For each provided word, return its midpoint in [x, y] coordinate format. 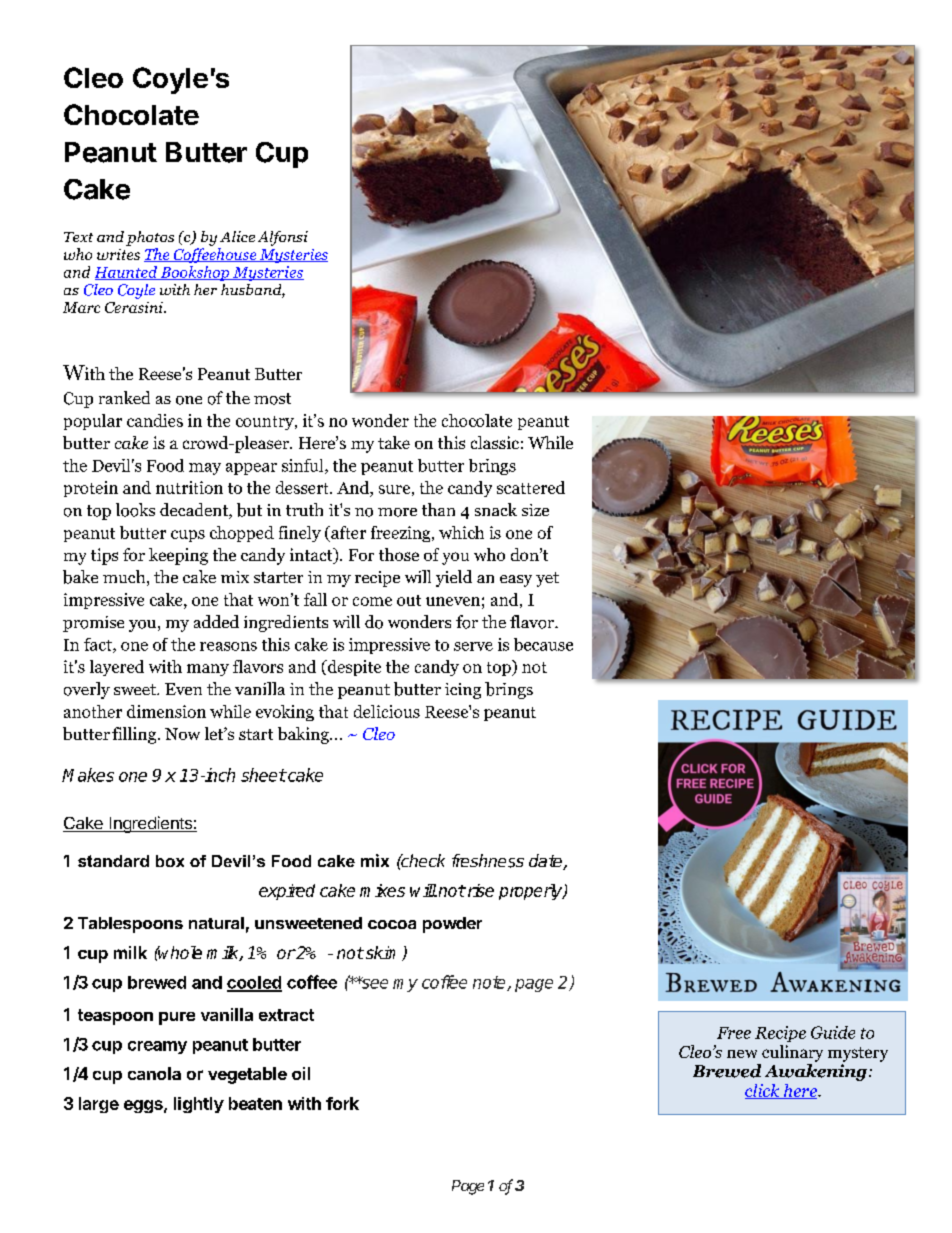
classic [495, 442]
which [461, 532]
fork [342, 1103]
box [170, 861]
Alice [237, 236]
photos [150, 238]
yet [547, 579]
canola [154, 1073]
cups [188, 536]
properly [532, 892]
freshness [488, 861]
